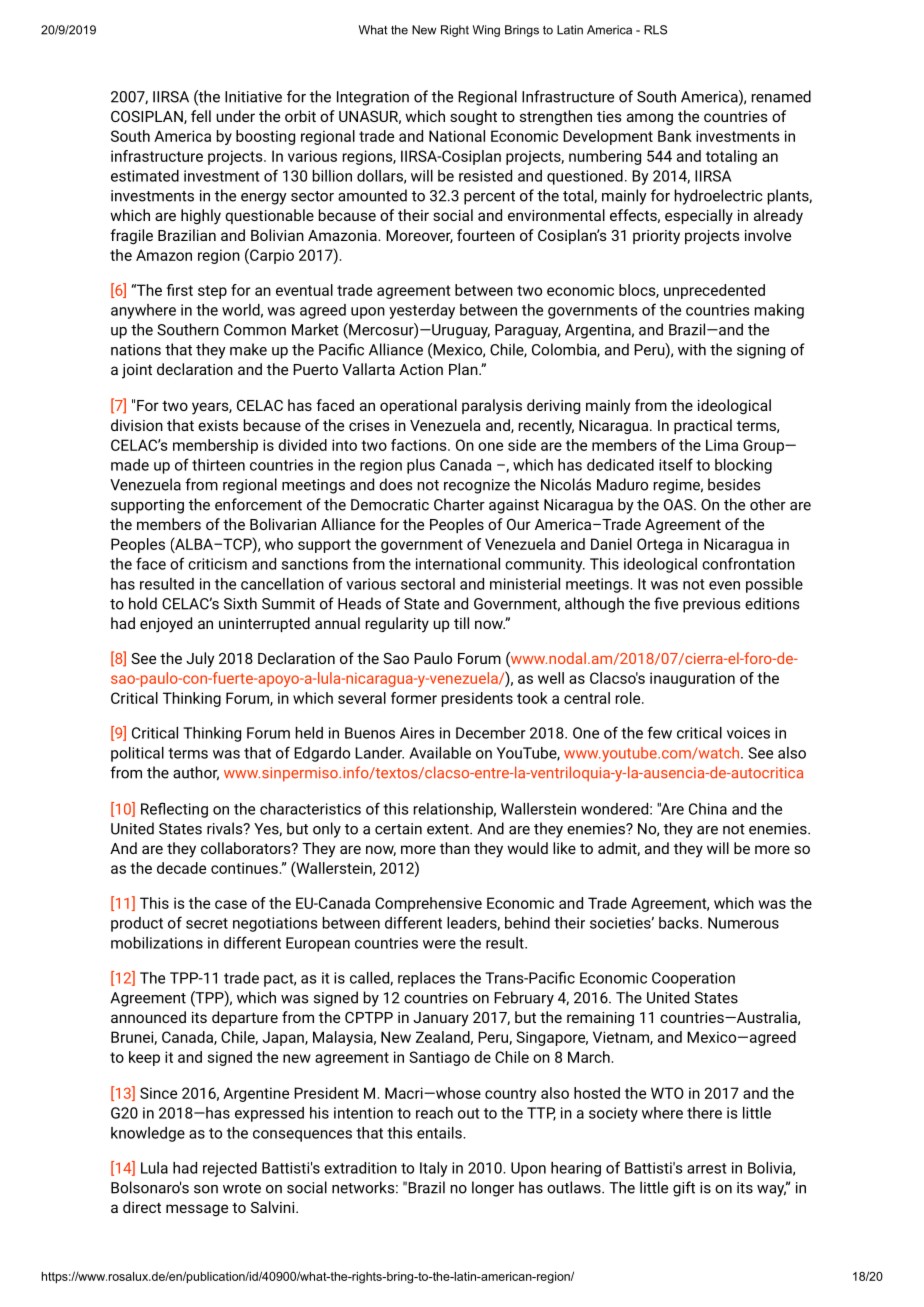  Describe the element at coordinates (196, 773) in the screenshot. I see `author` at that location.
